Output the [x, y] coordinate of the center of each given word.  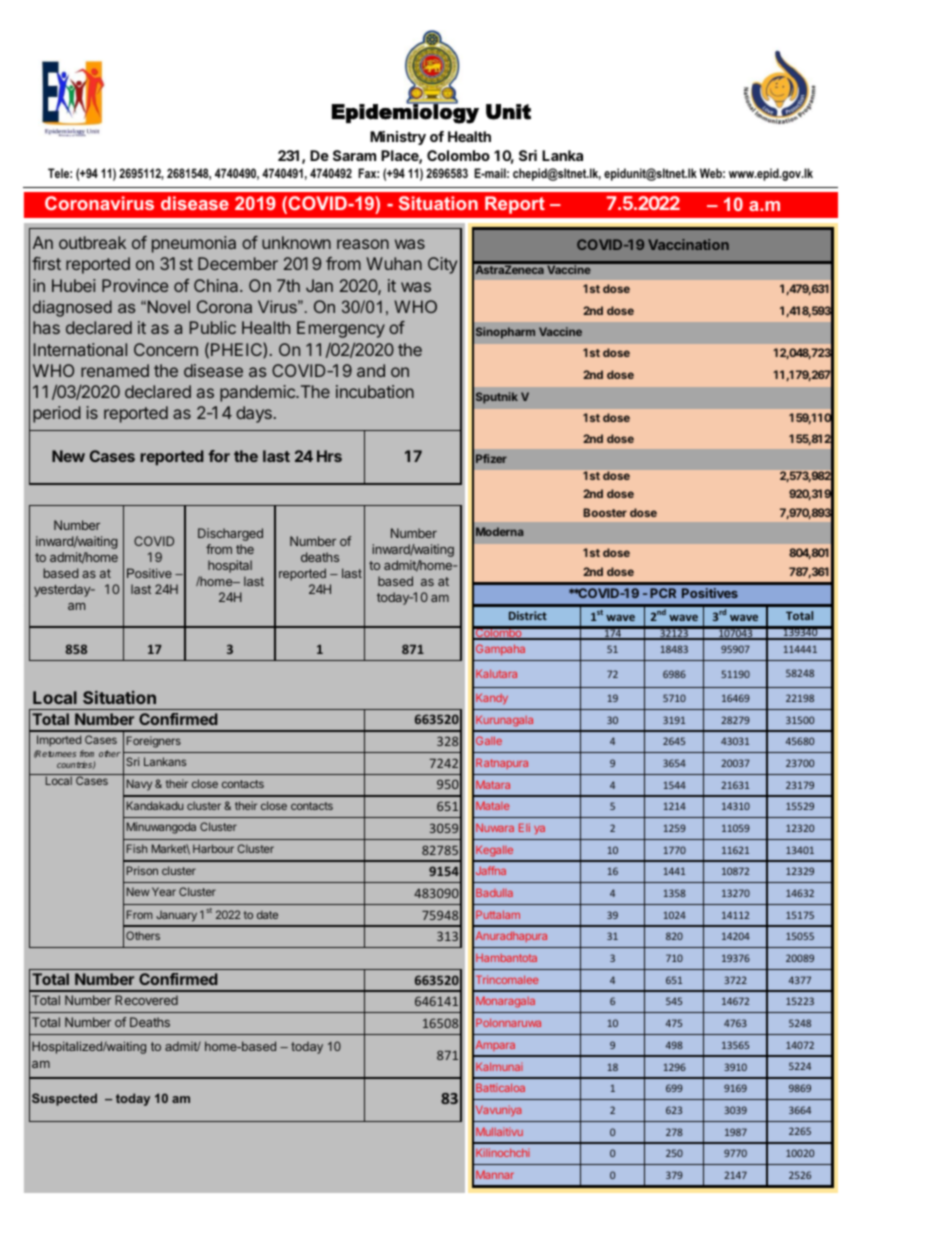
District [528, 615]
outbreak [92, 242]
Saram [354, 155]
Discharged [230, 534]
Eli [524, 827]
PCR [663, 593]
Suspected [64, 1099]
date [267, 915]
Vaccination [688, 244]
